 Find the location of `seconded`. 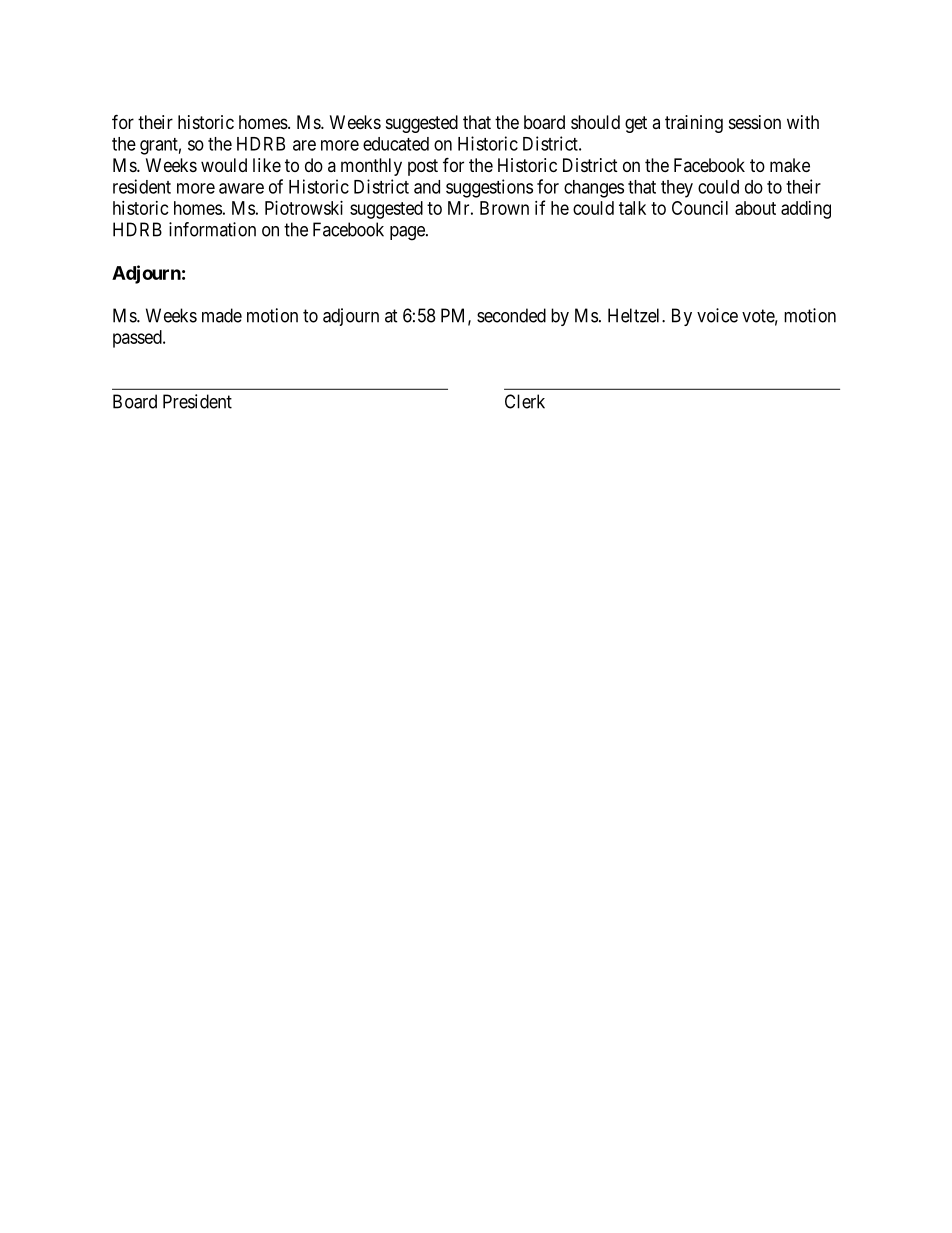

seconded is located at coordinates (511, 315).
